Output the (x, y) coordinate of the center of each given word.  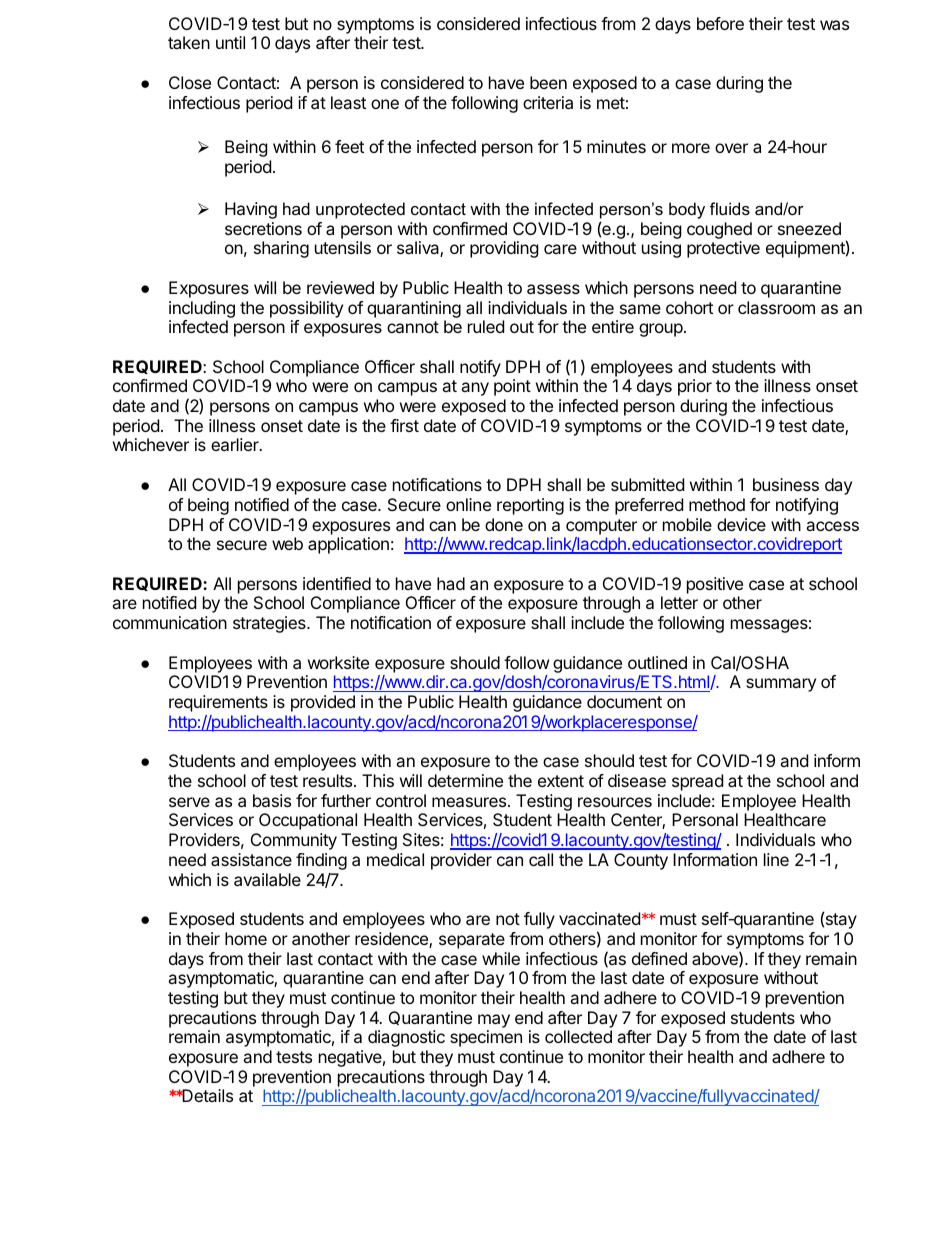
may (494, 1021)
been (548, 82)
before (720, 23)
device (741, 524)
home (246, 938)
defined (659, 958)
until (230, 42)
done (504, 524)
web (287, 543)
